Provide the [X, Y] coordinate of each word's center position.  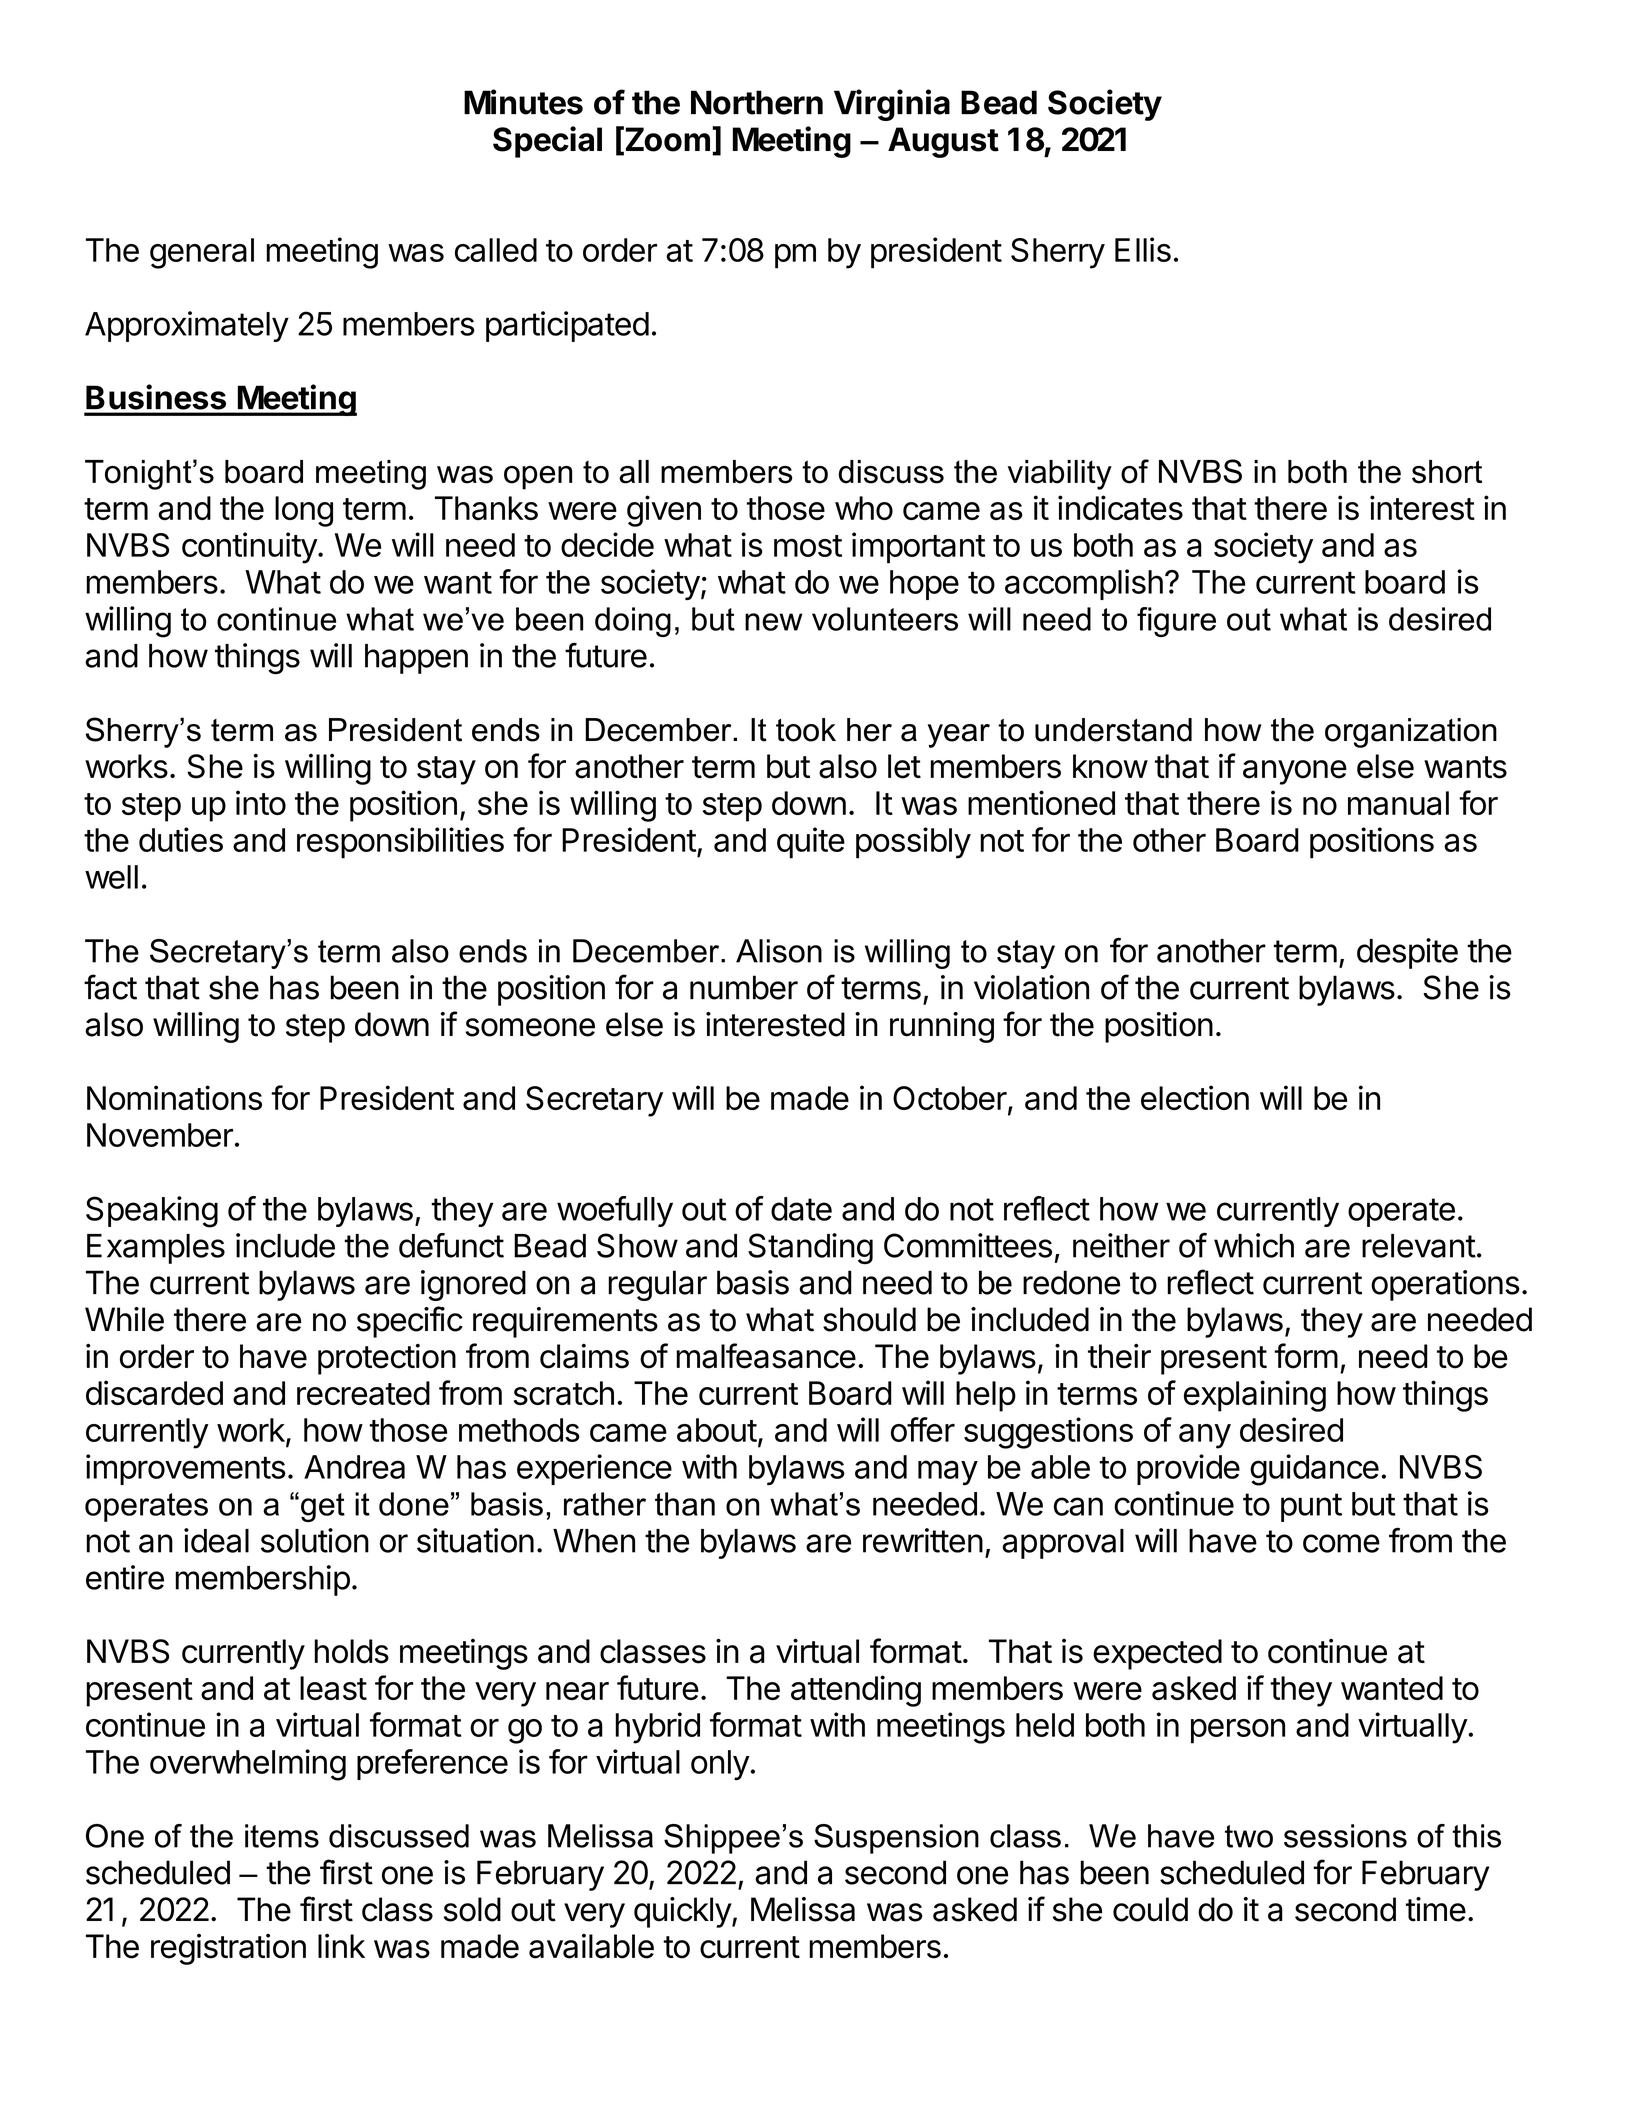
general [202, 253]
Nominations [174, 1097]
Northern [757, 102]
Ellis [1143, 249]
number [744, 987]
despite [1407, 953]
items [282, 1836]
